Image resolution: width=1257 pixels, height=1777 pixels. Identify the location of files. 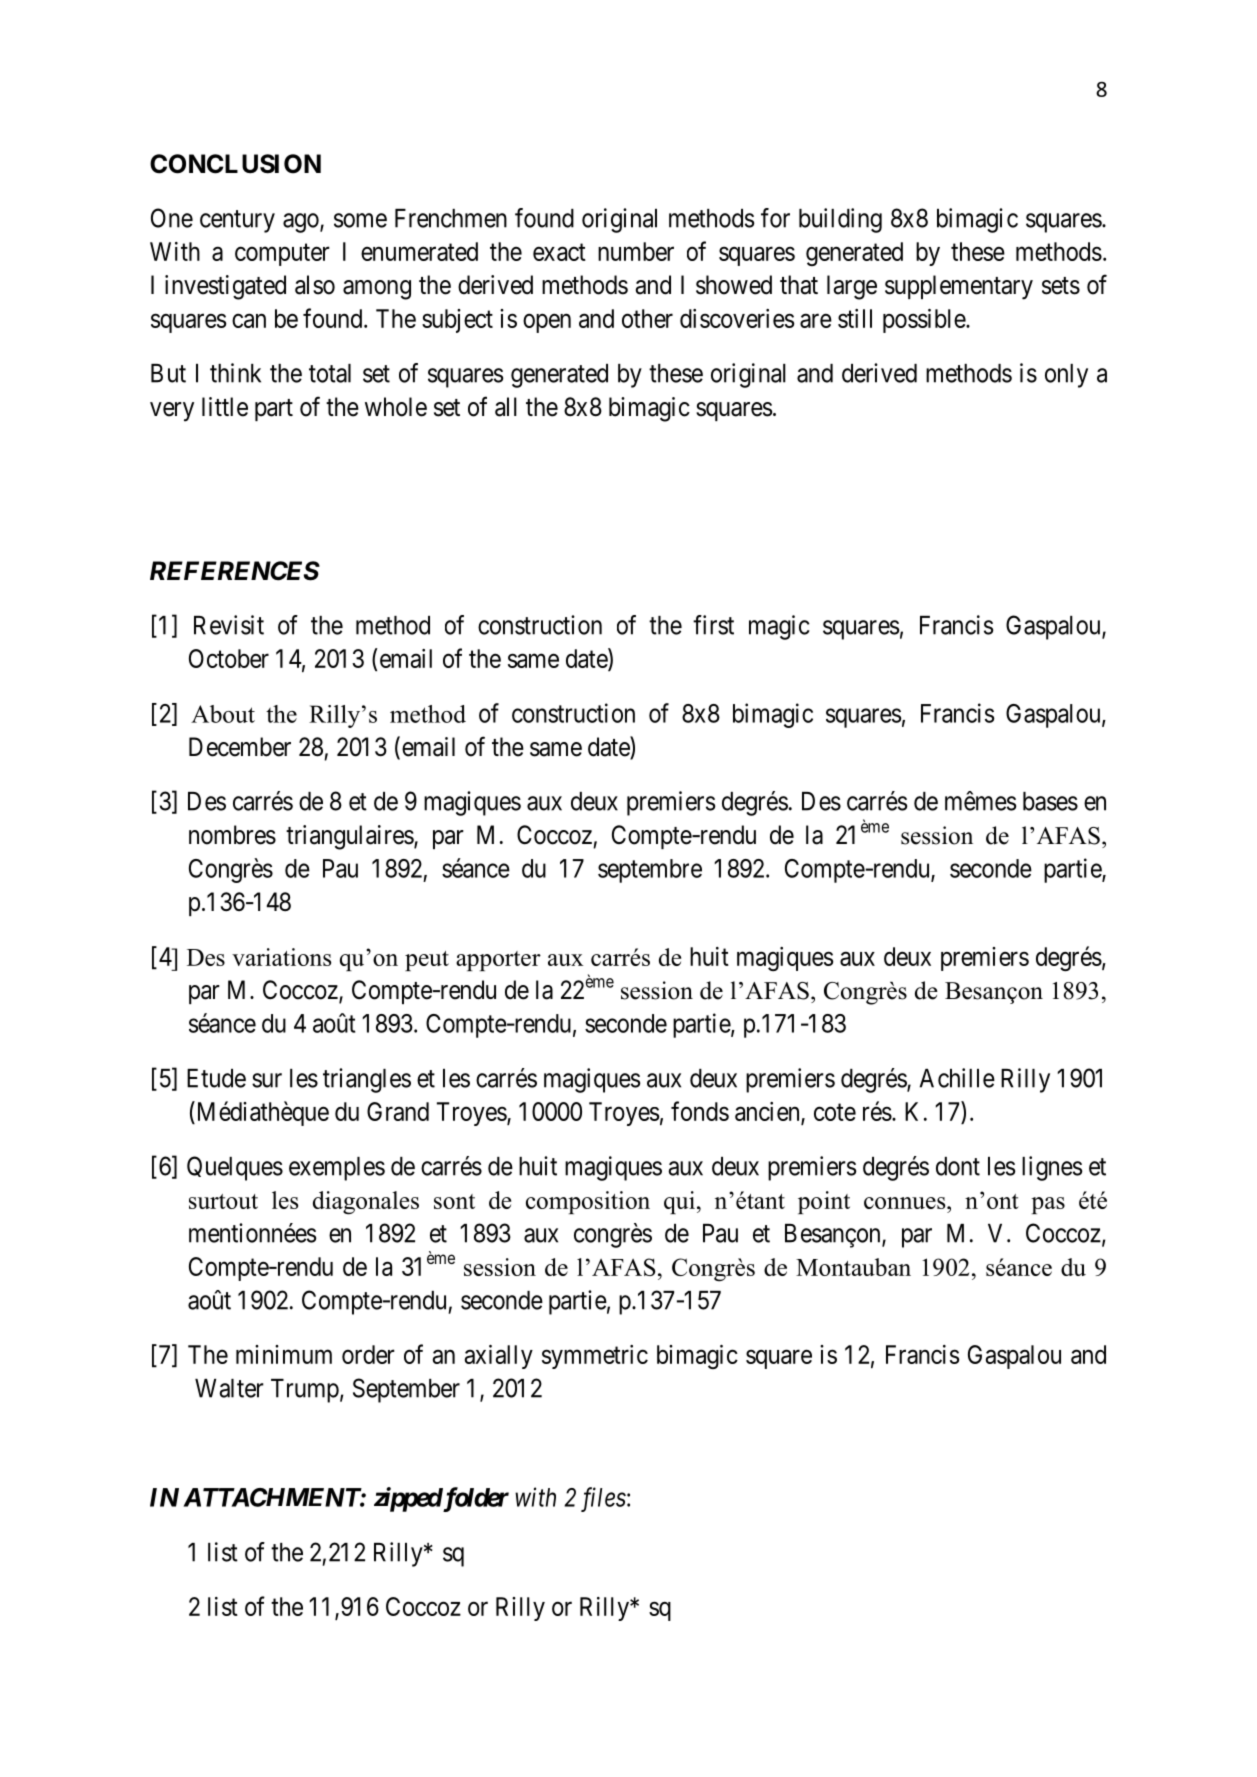
(603, 1499).
